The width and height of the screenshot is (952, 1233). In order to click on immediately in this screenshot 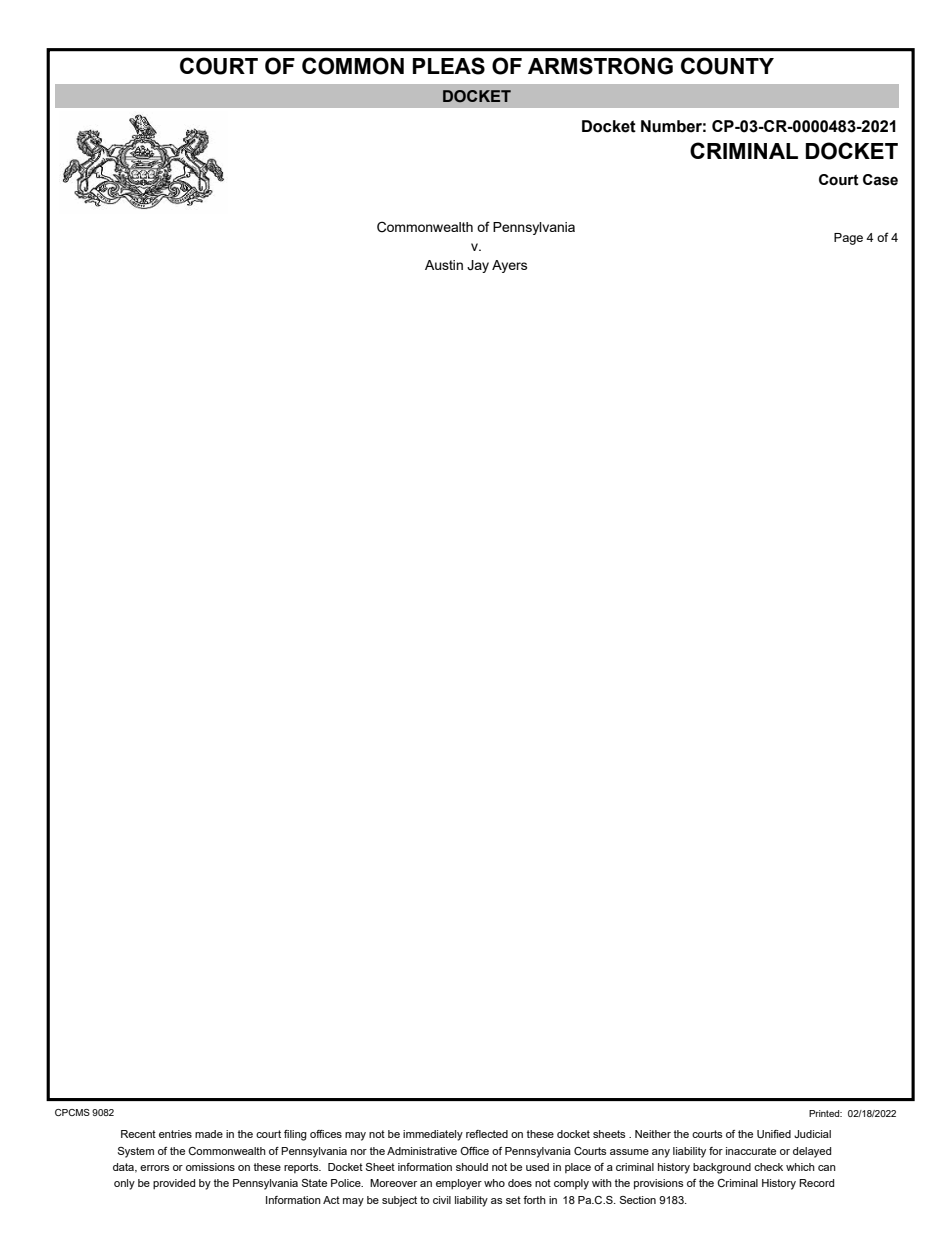, I will do `click(433, 1135)`.
